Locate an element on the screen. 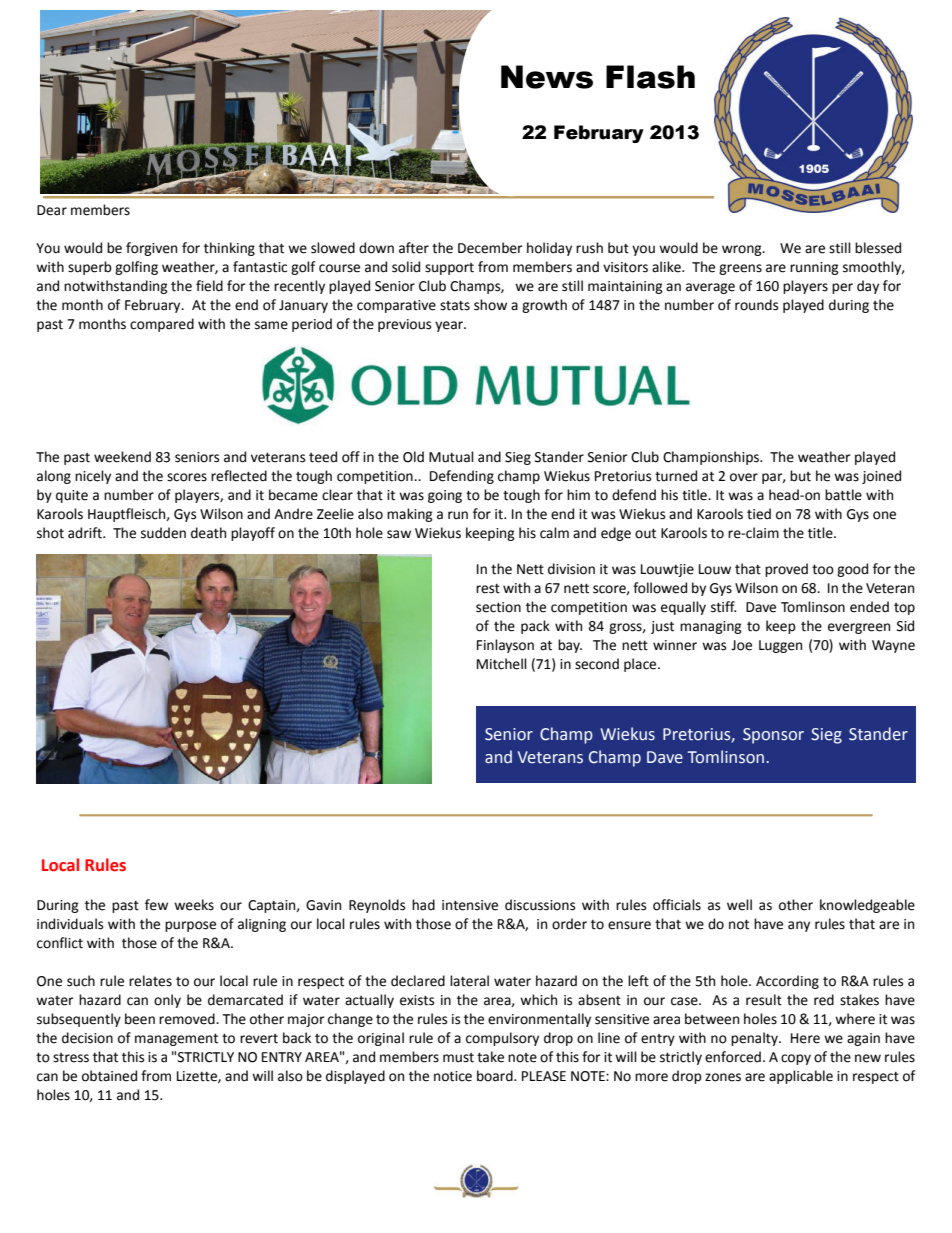  News is located at coordinates (547, 77).
